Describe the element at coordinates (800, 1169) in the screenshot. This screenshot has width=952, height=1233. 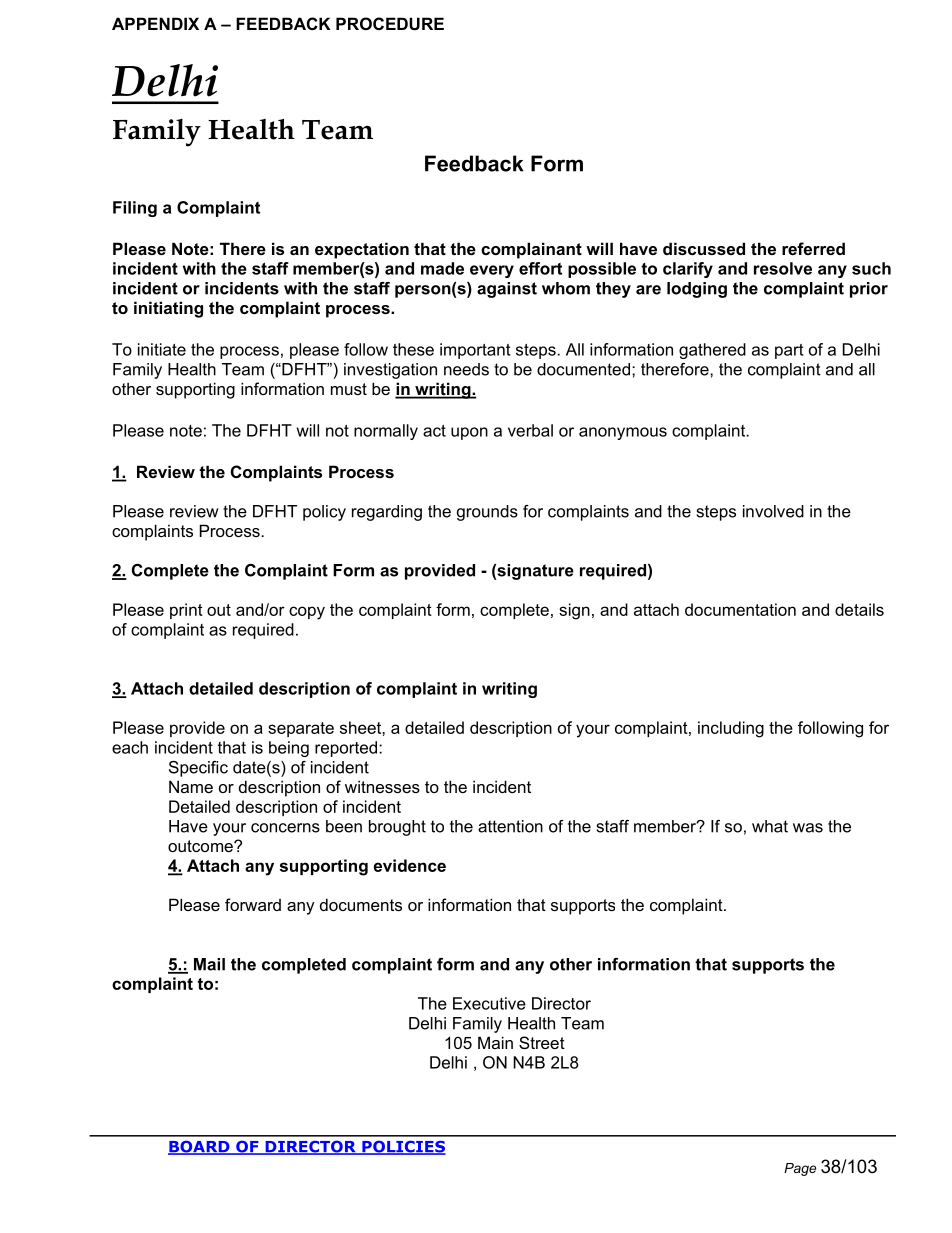
I see `Page` at that location.
